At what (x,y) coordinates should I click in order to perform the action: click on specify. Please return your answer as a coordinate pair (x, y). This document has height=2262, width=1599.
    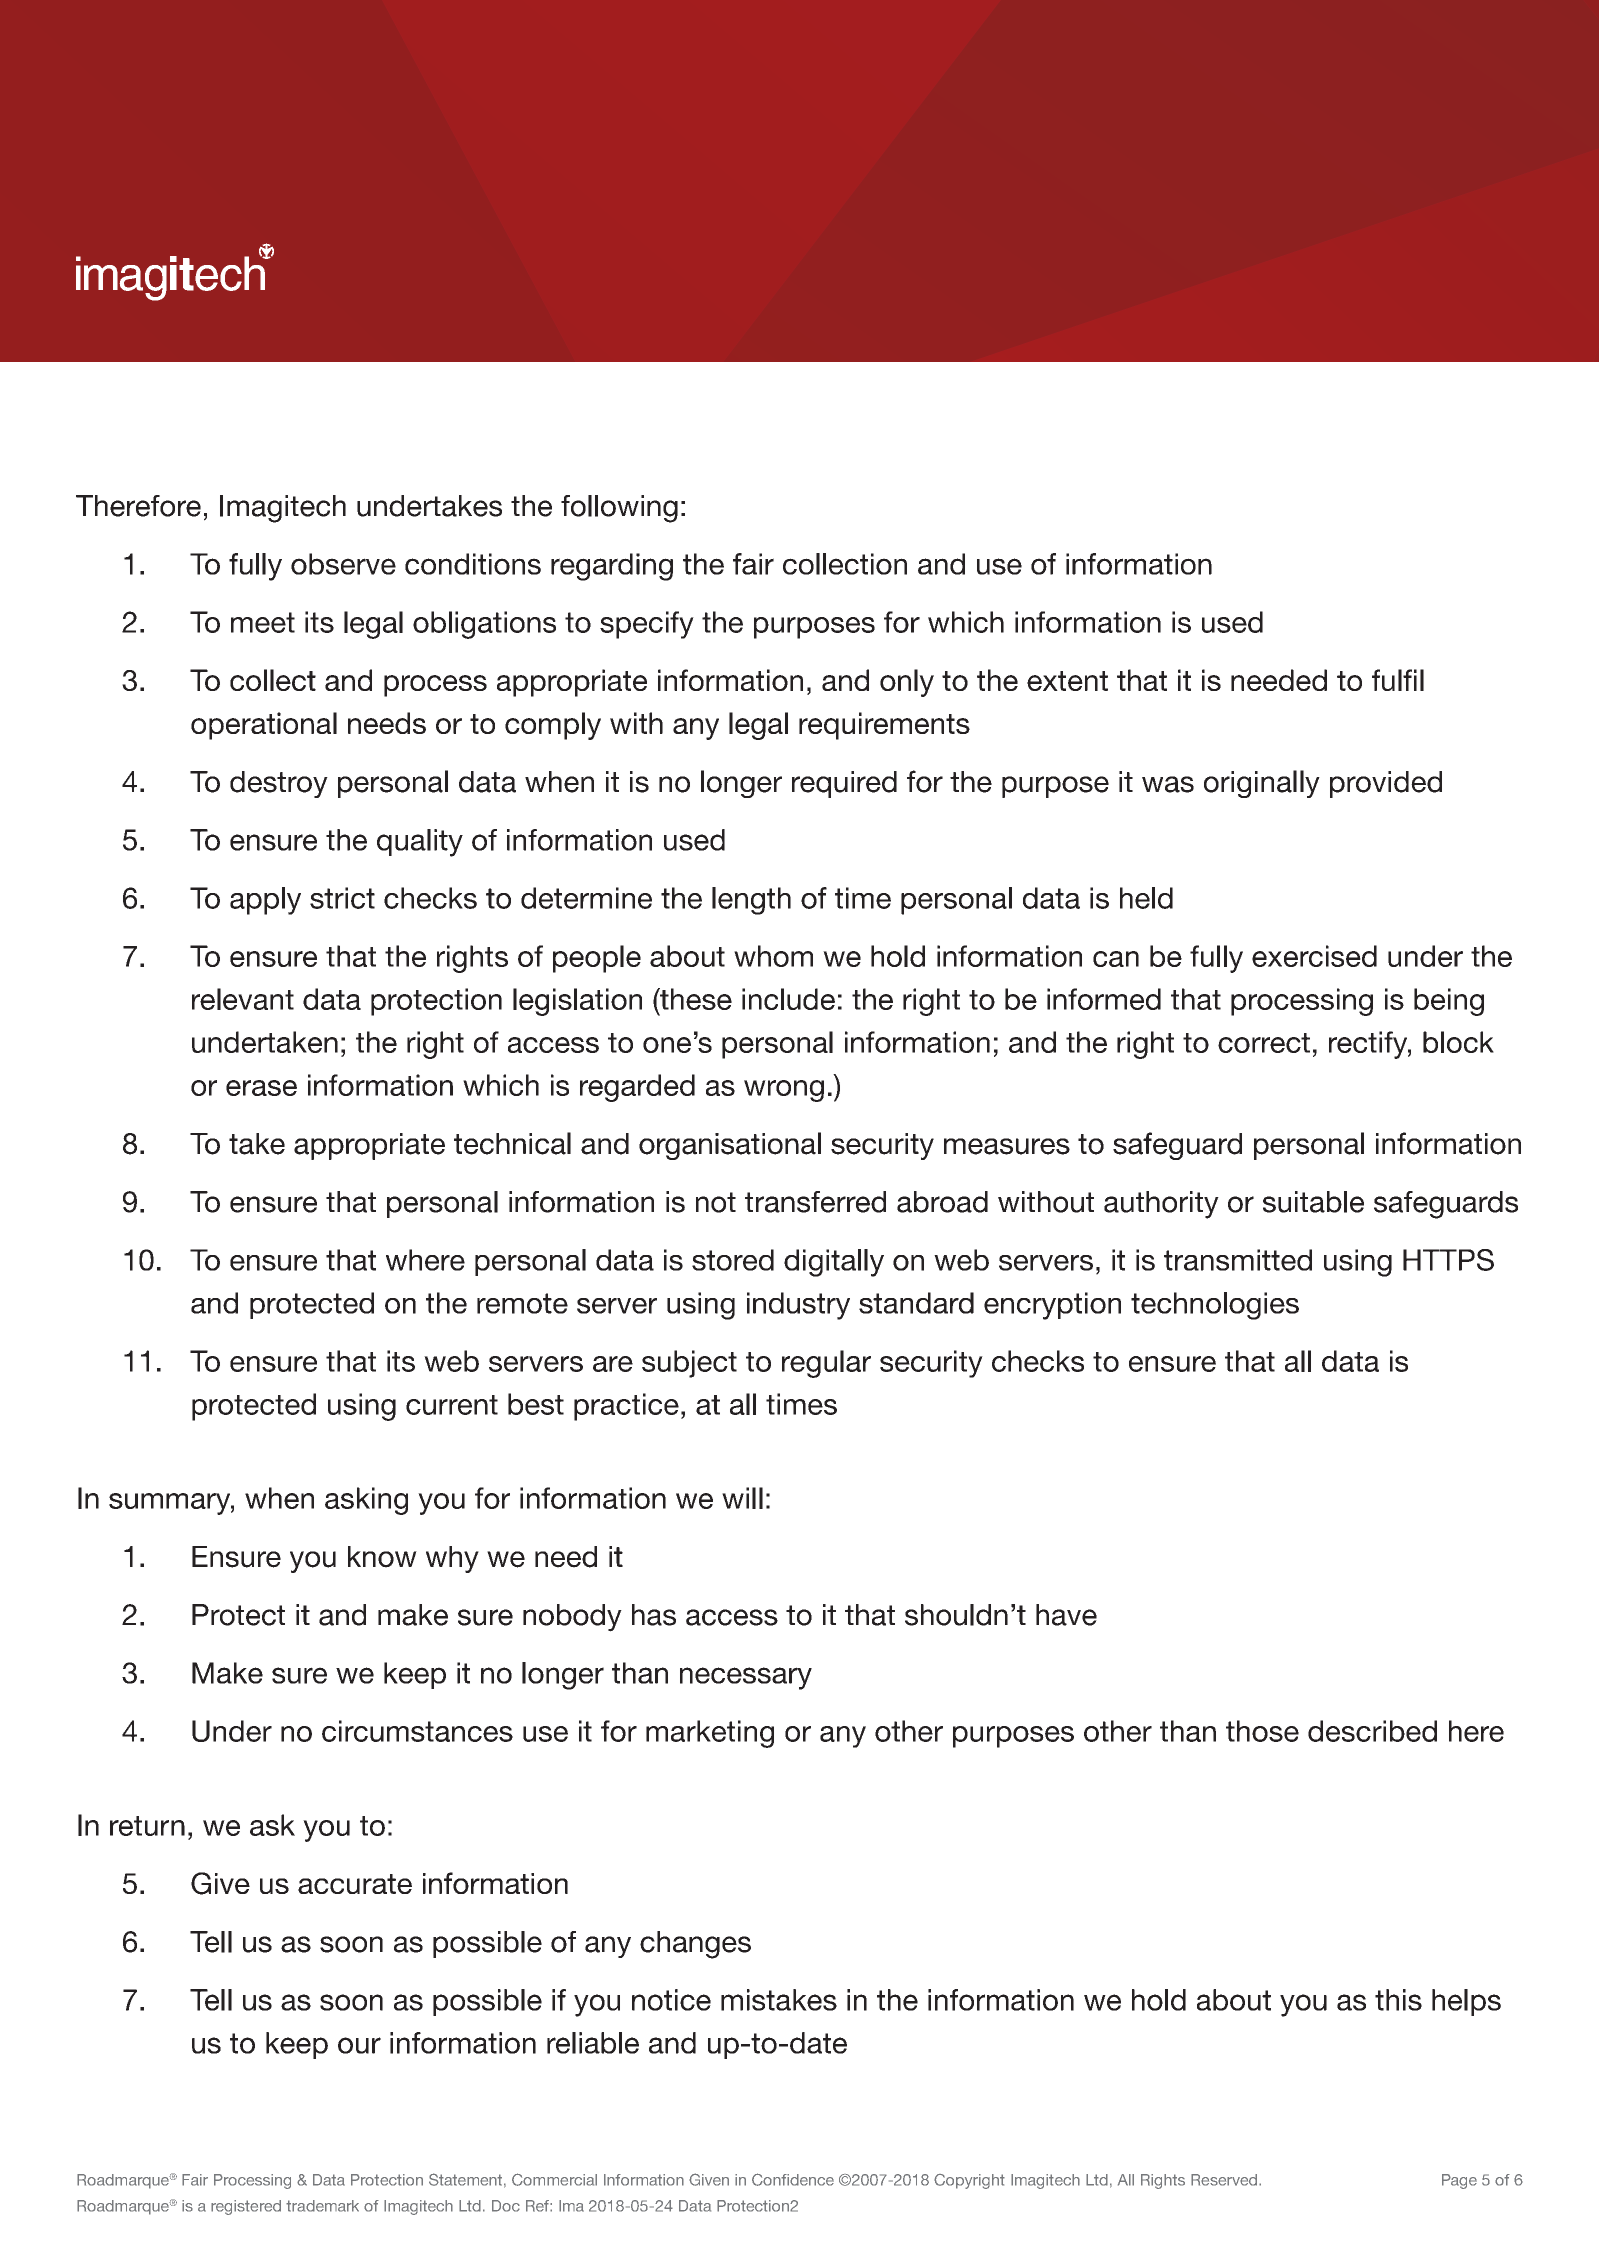
    Looking at the image, I should click on (647, 625).
